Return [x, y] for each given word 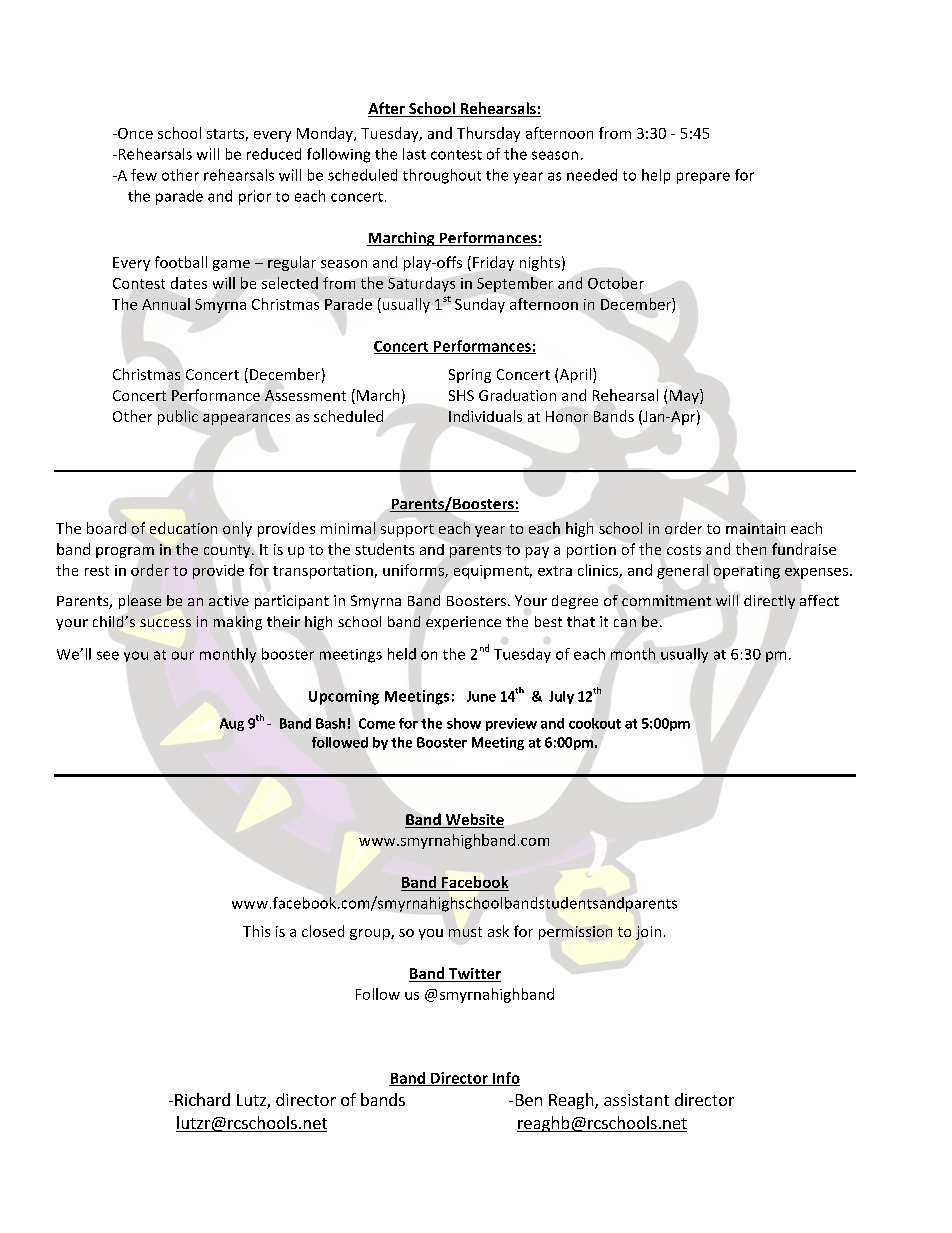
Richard [202, 1099]
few [144, 175]
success [165, 623]
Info [505, 1079]
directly [769, 602]
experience [463, 623]
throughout [442, 176]
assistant [636, 1100]
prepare [703, 178]
